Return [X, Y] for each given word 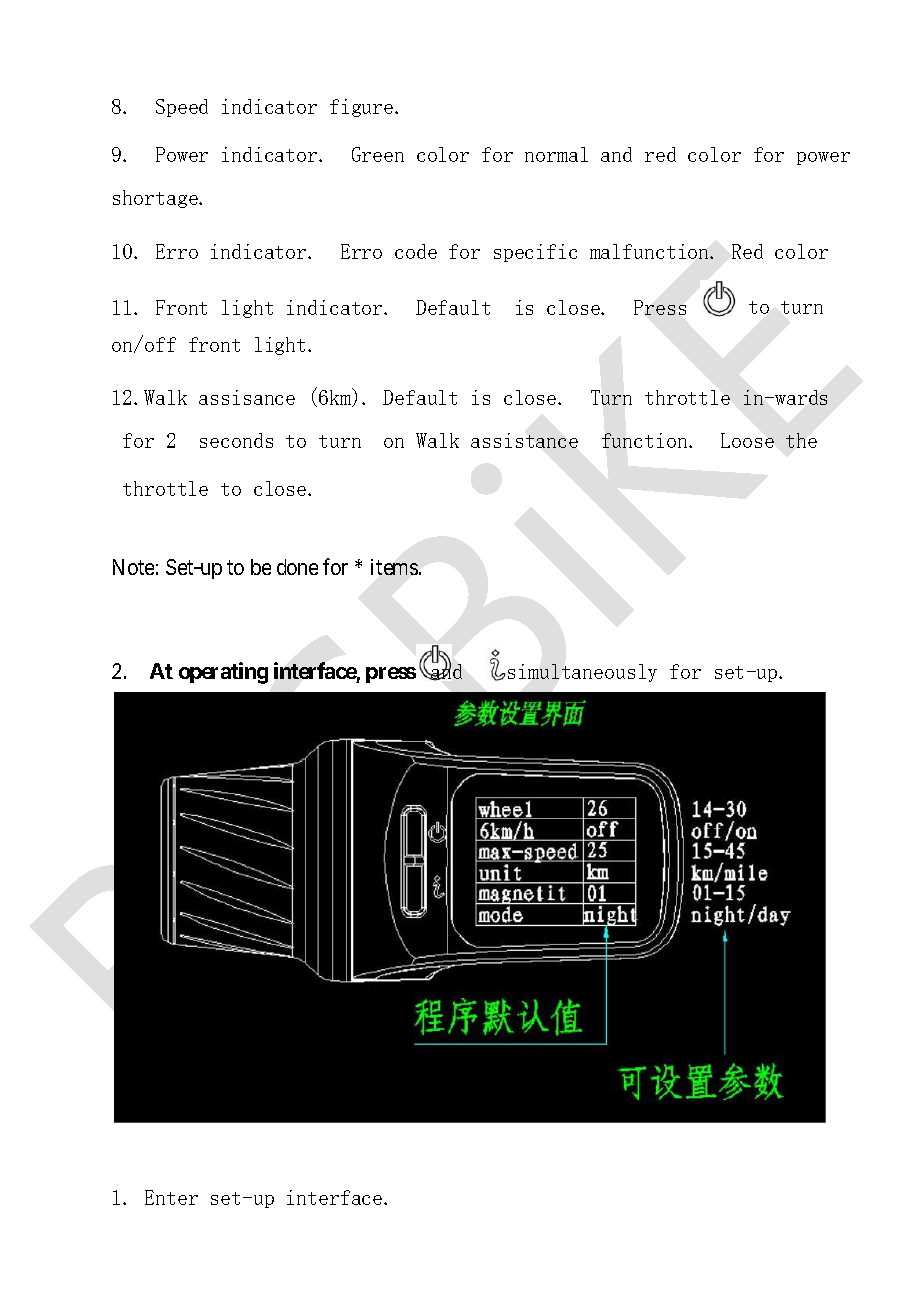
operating [223, 673]
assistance [524, 440]
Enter [171, 1197]
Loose [747, 440]
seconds [236, 440]
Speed [182, 108]
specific [535, 253]
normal [556, 154]
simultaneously [582, 673]
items [394, 567]
